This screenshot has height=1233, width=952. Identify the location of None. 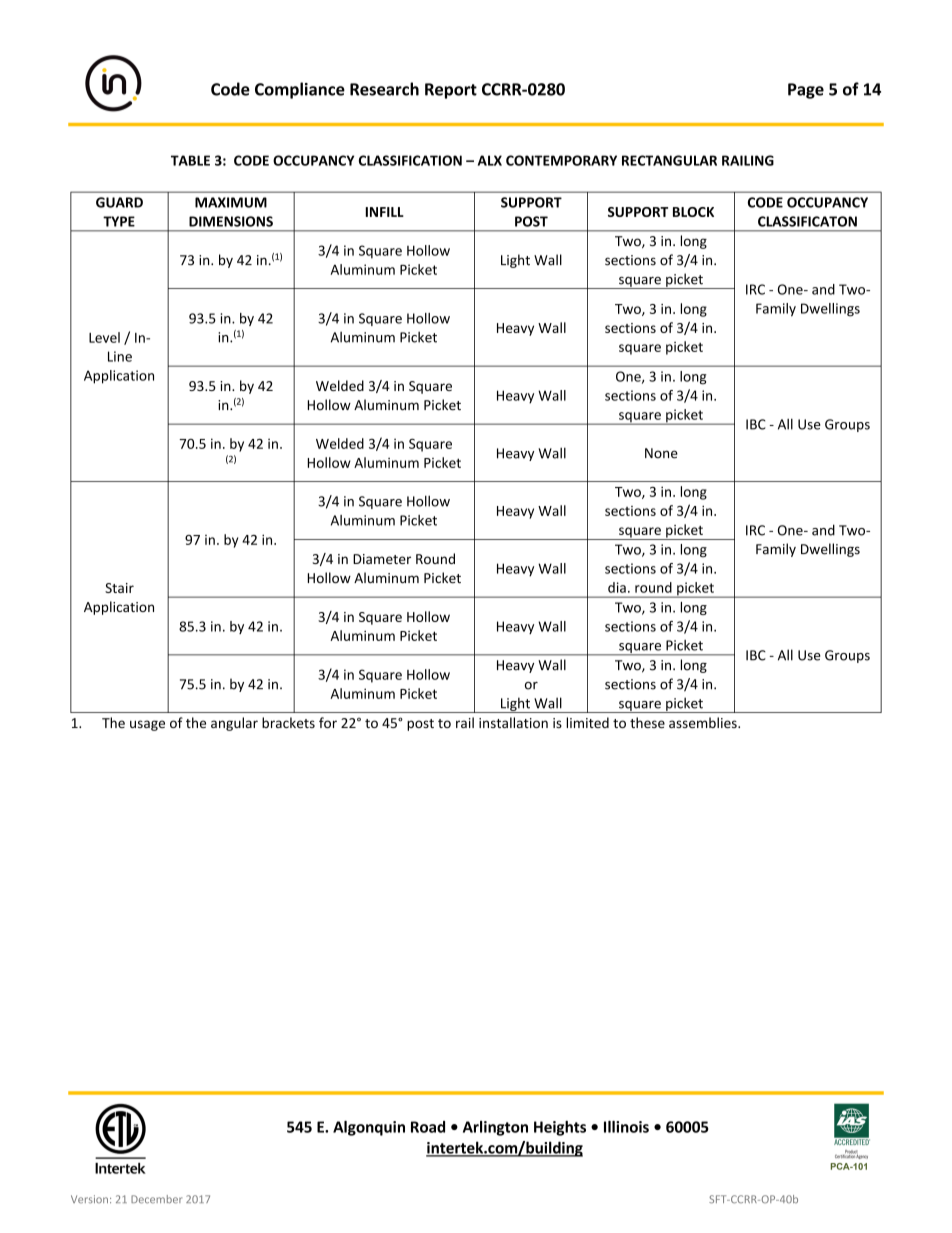
(661, 453).
